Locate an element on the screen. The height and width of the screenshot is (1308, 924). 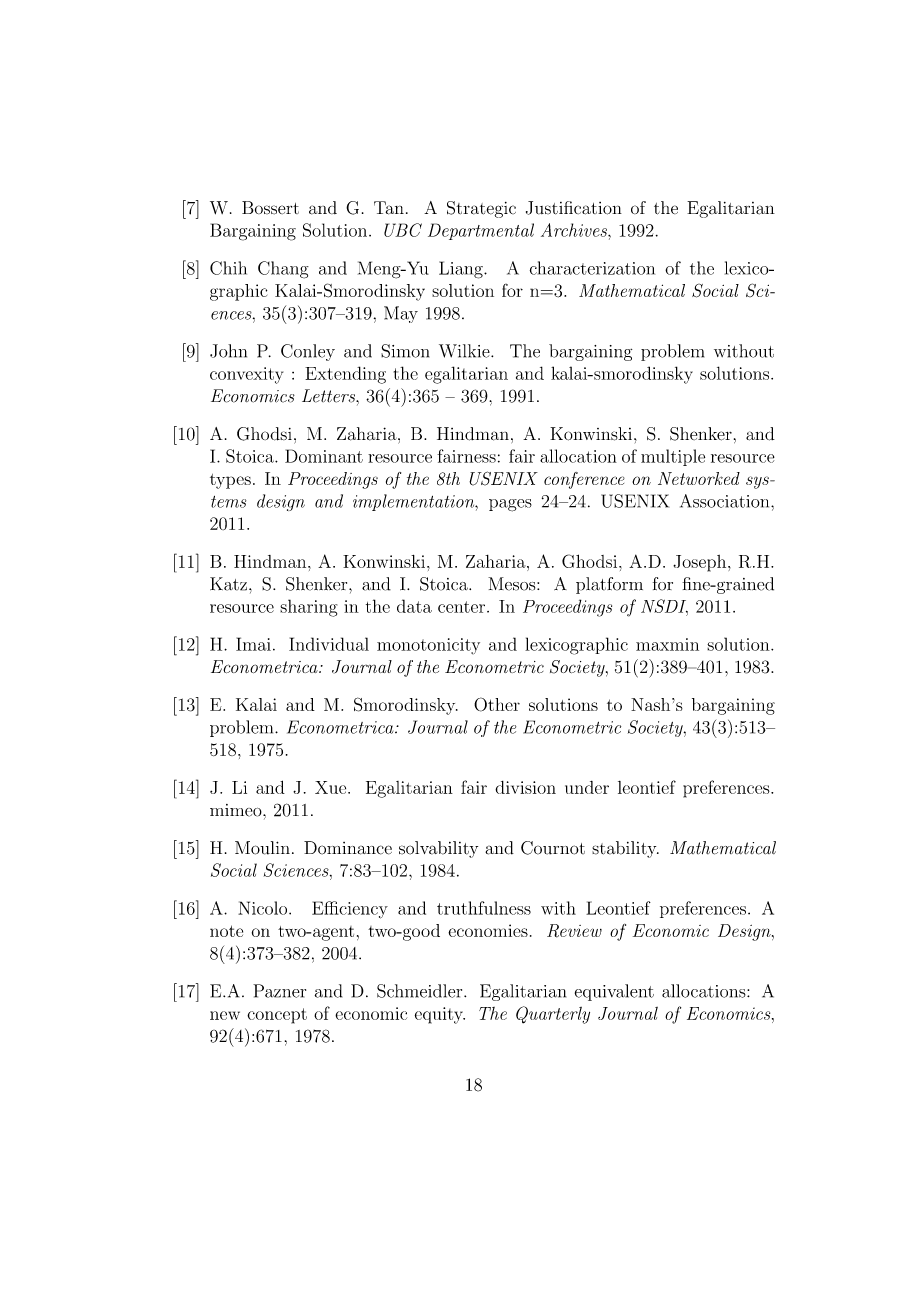
solvability is located at coordinates (438, 849).
